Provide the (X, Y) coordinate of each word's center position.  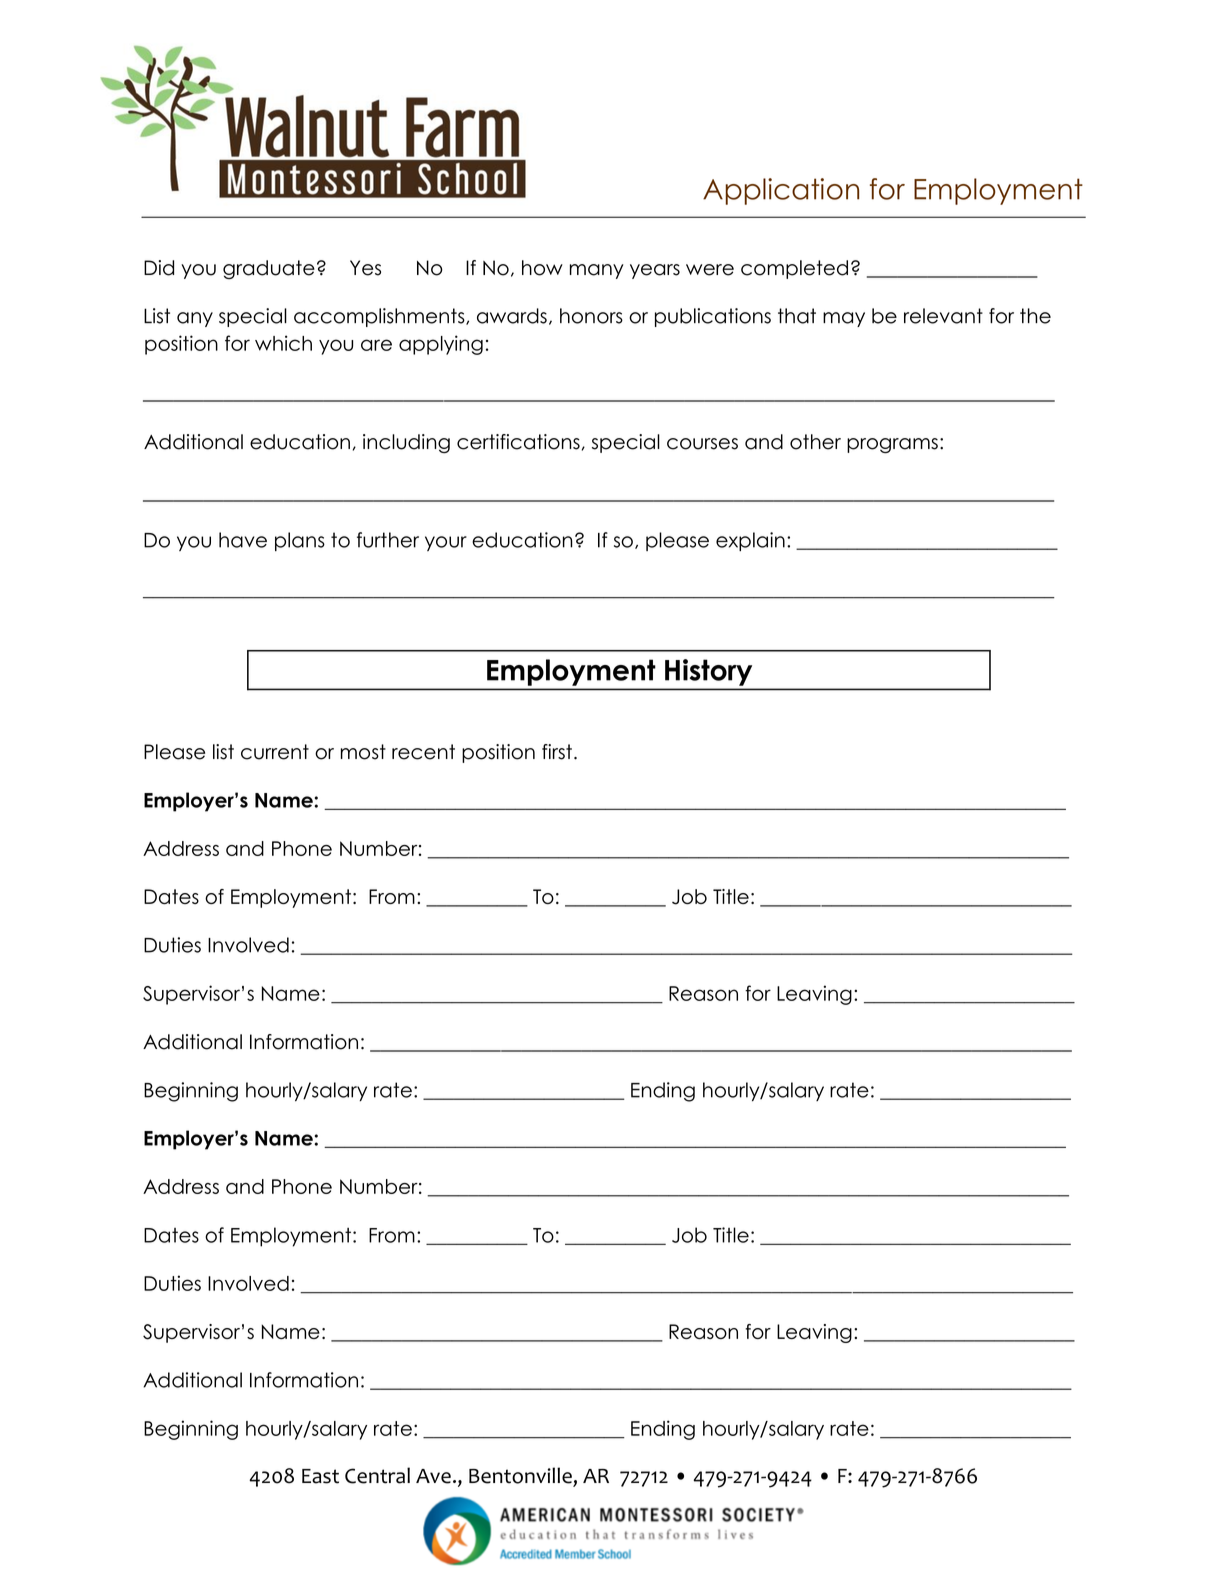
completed (794, 269)
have (243, 540)
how (542, 268)
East (320, 1476)
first (557, 752)
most (363, 752)
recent (423, 752)
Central (377, 1475)
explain (750, 541)
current (275, 752)
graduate (269, 269)
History (708, 672)
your (446, 543)
